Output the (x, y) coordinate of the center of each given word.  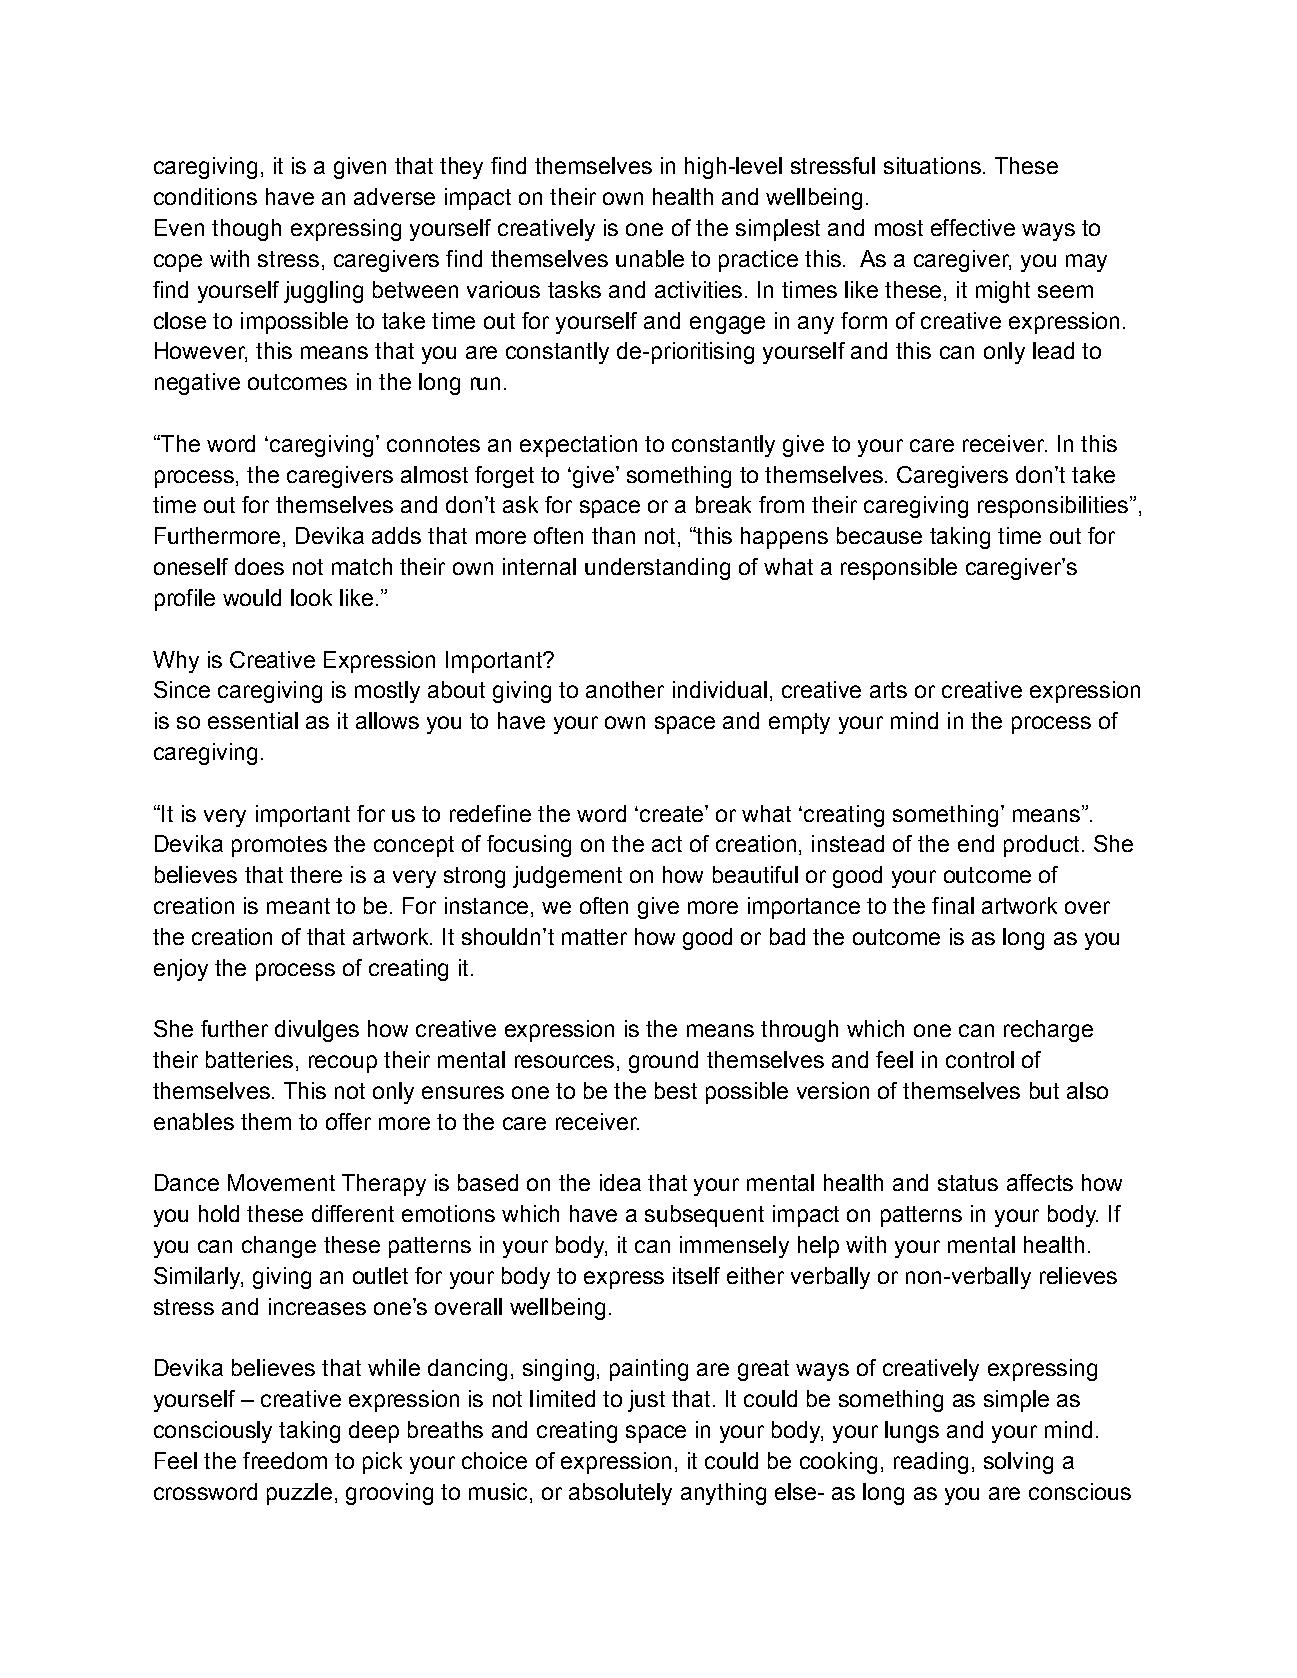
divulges (317, 1031)
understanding (657, 569)
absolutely (620, 1494)
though (246, 230)
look (311, 597)
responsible (899, 569)
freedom (285, 1460)
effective (973, 227)
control (980, 1059)
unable (650, 258)
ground (663, 1062)
